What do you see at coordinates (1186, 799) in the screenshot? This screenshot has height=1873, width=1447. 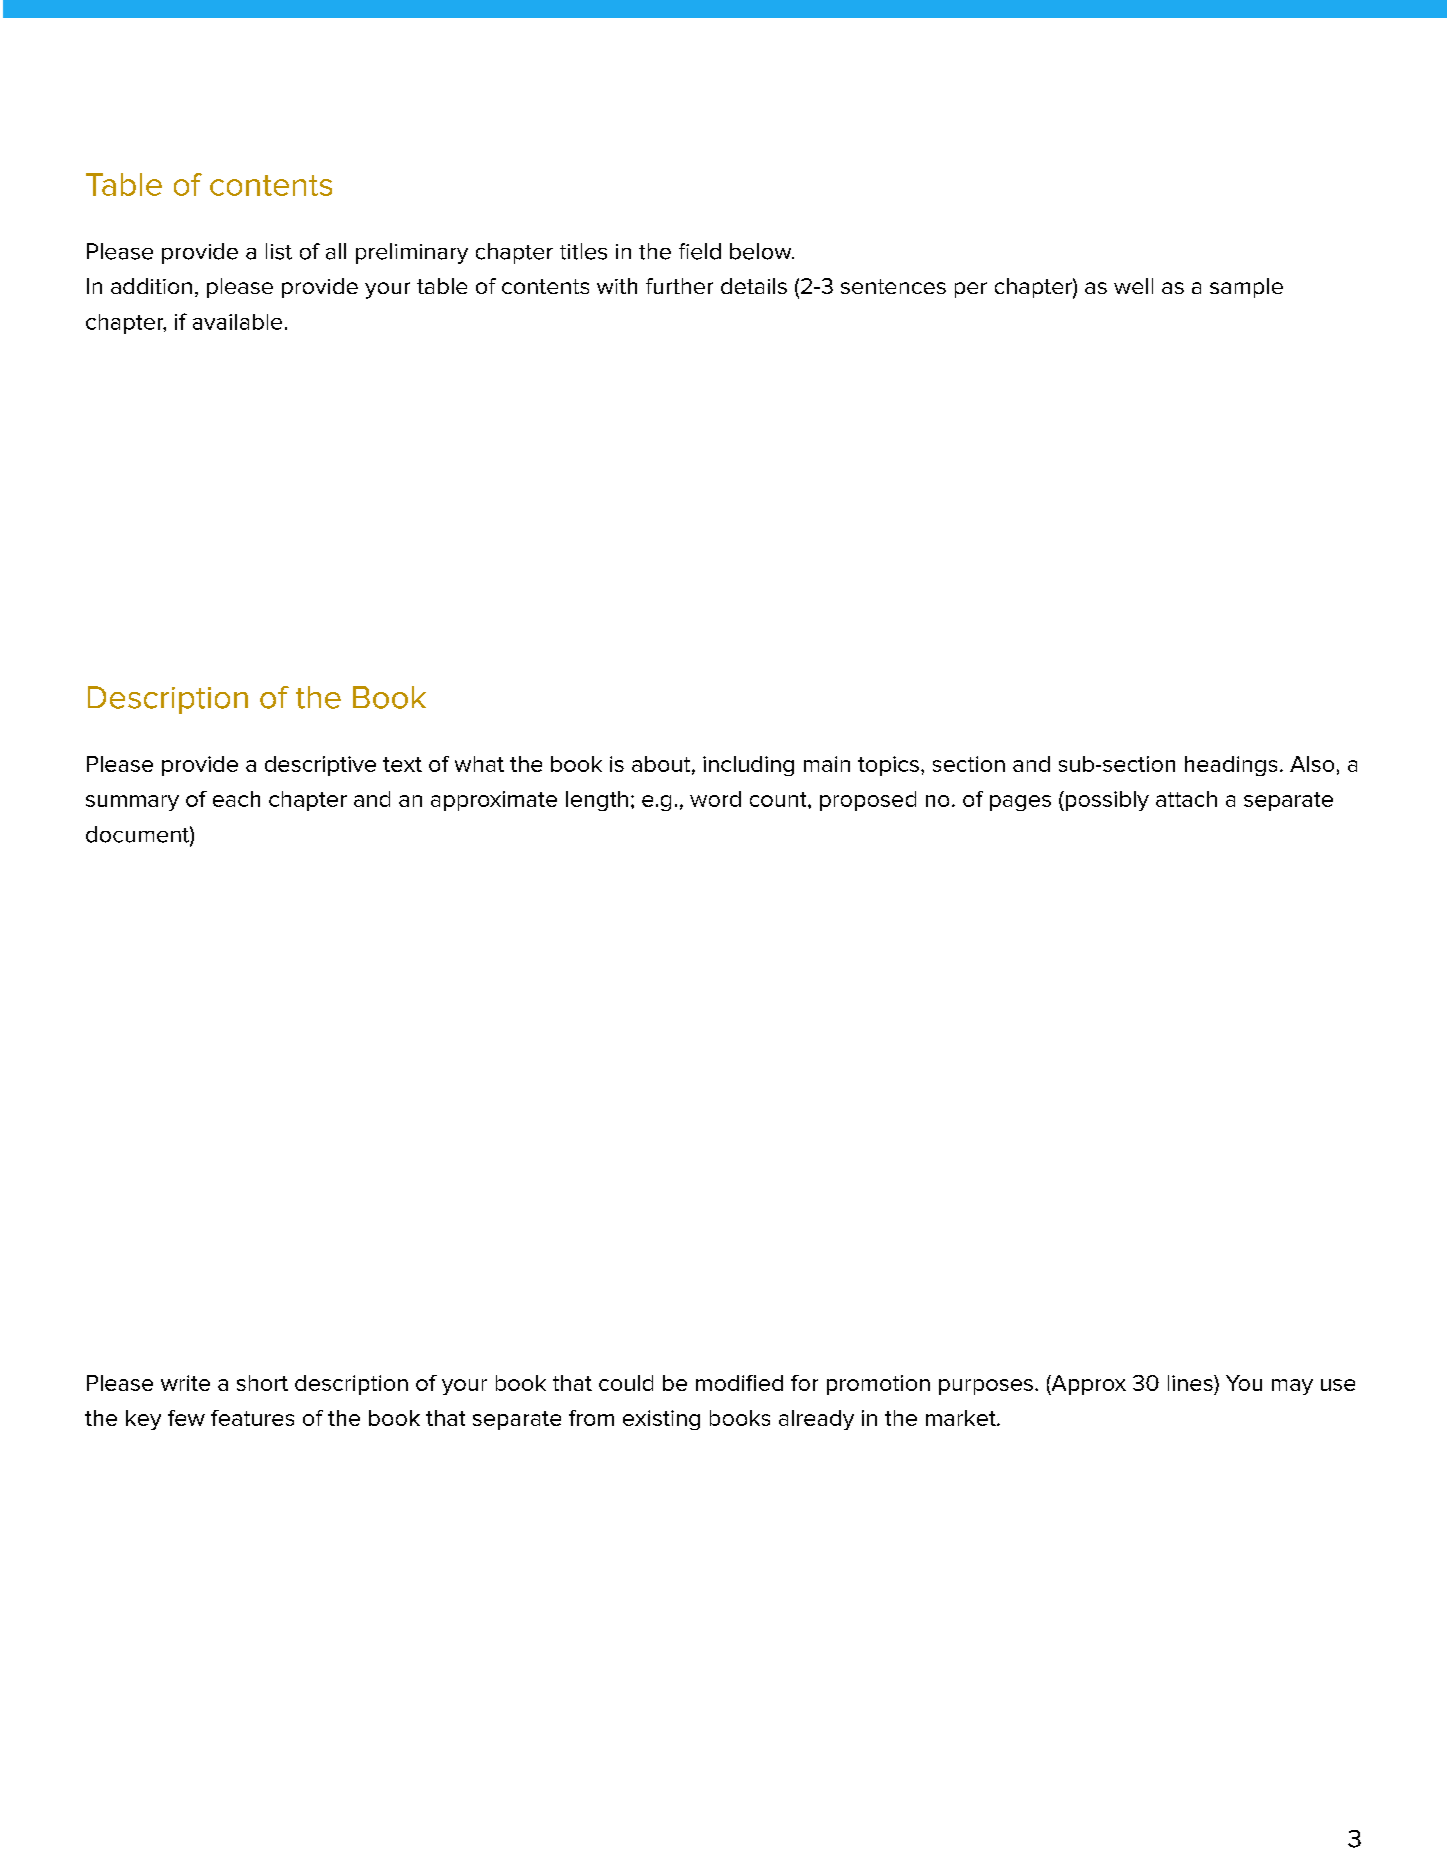 I see `attach` at bounding box center [1186, 799].
